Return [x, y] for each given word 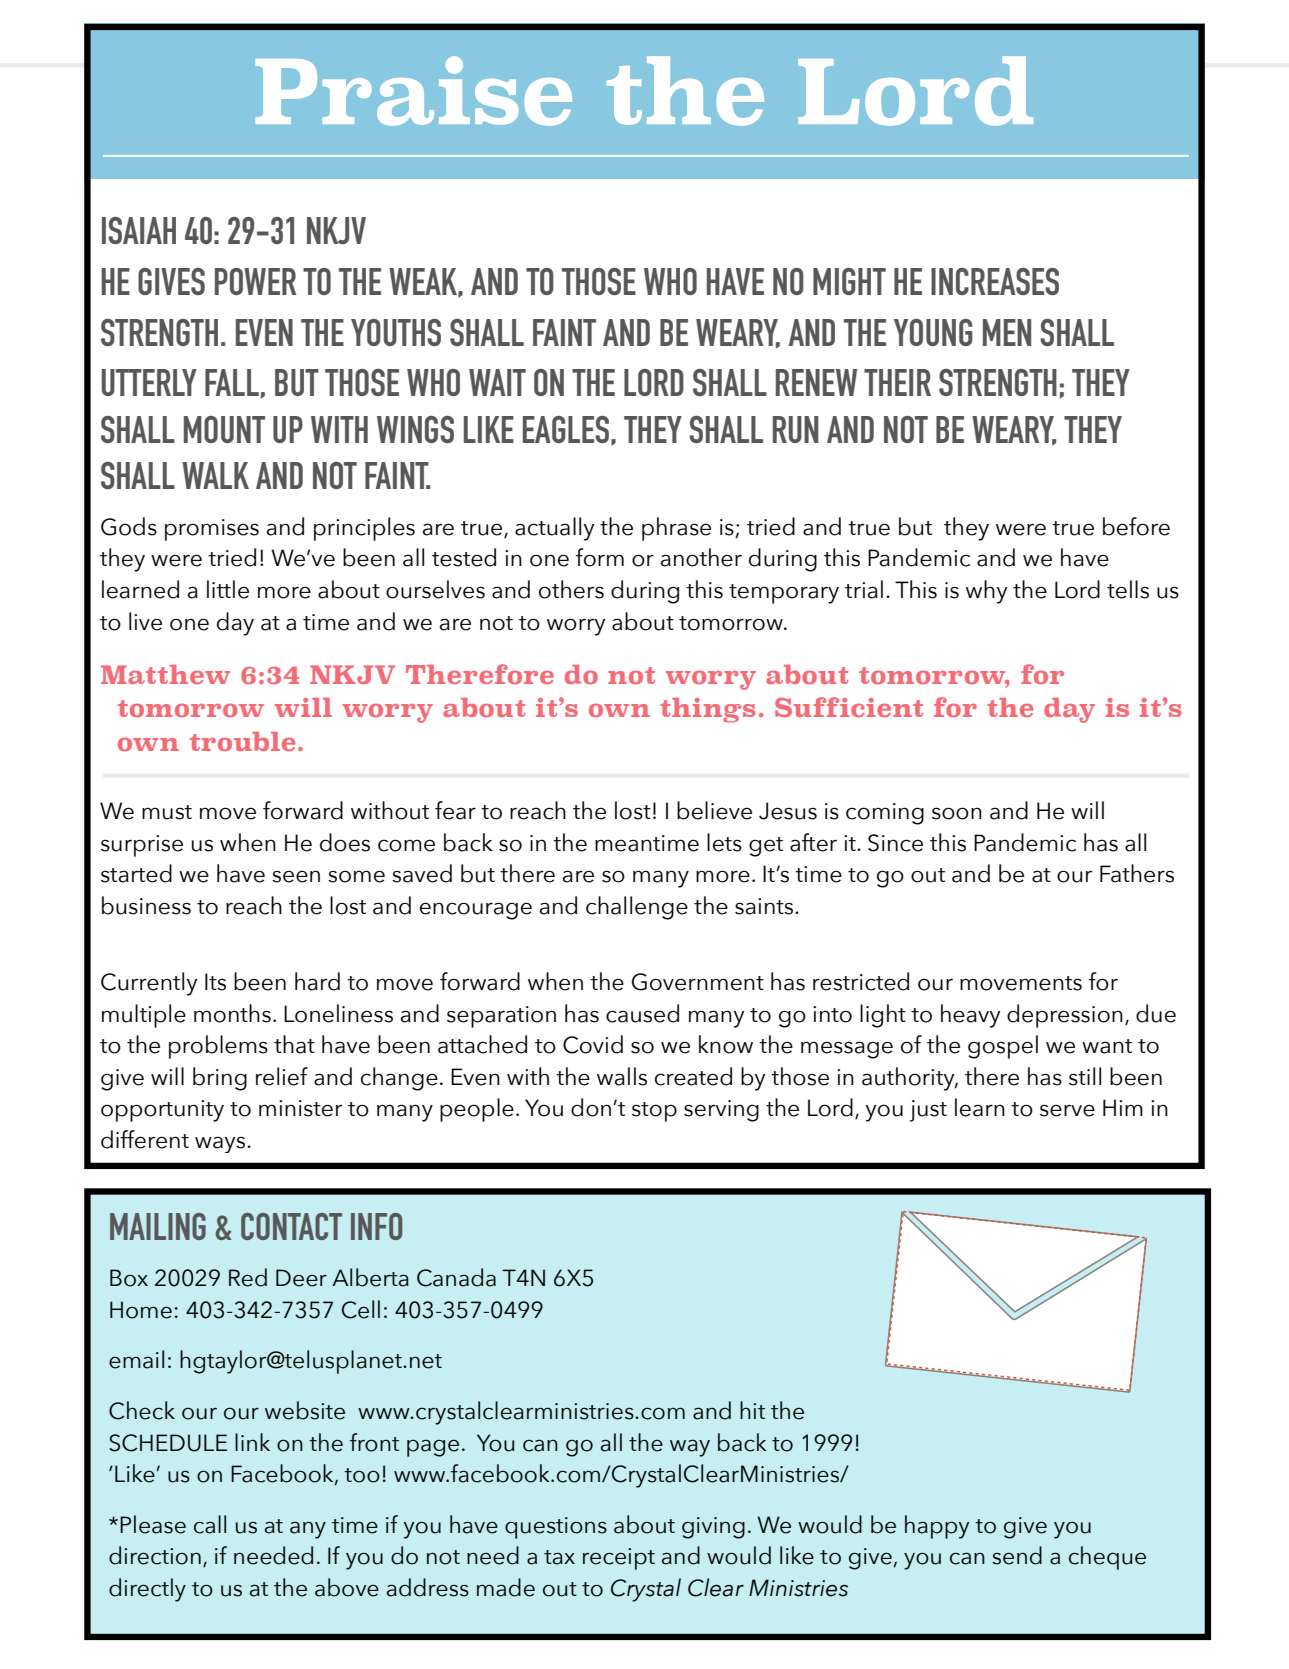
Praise [414, 91]
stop [654, 1112]
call [210, 1524]
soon [957, 813]
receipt [619, 1559]
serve [1067, 1110]
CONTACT [291, 1226]
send [1017, 1555]
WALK [215, 475]
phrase [676, 529]
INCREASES [995, 281]
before [1136, 526]
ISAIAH [139, 230]
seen [296, 876]
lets [724, 842]
